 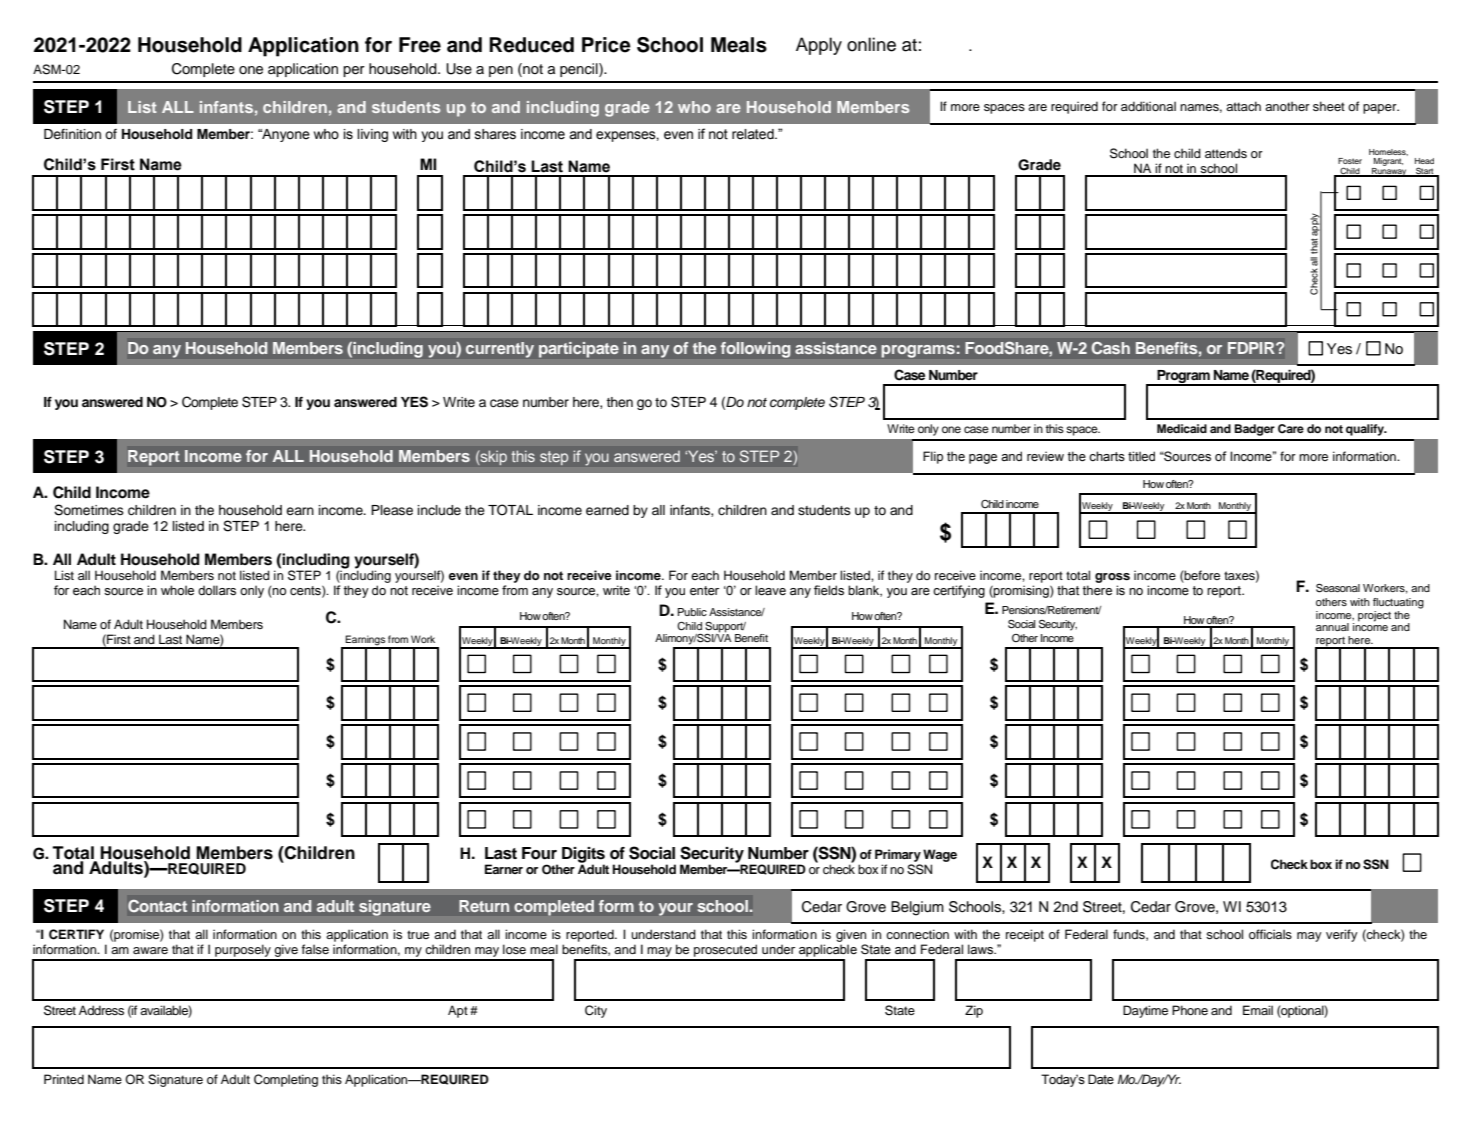 What do you see at coordinates (619, 402) in the image?
I see `then` at bounding box center [619, 402].
